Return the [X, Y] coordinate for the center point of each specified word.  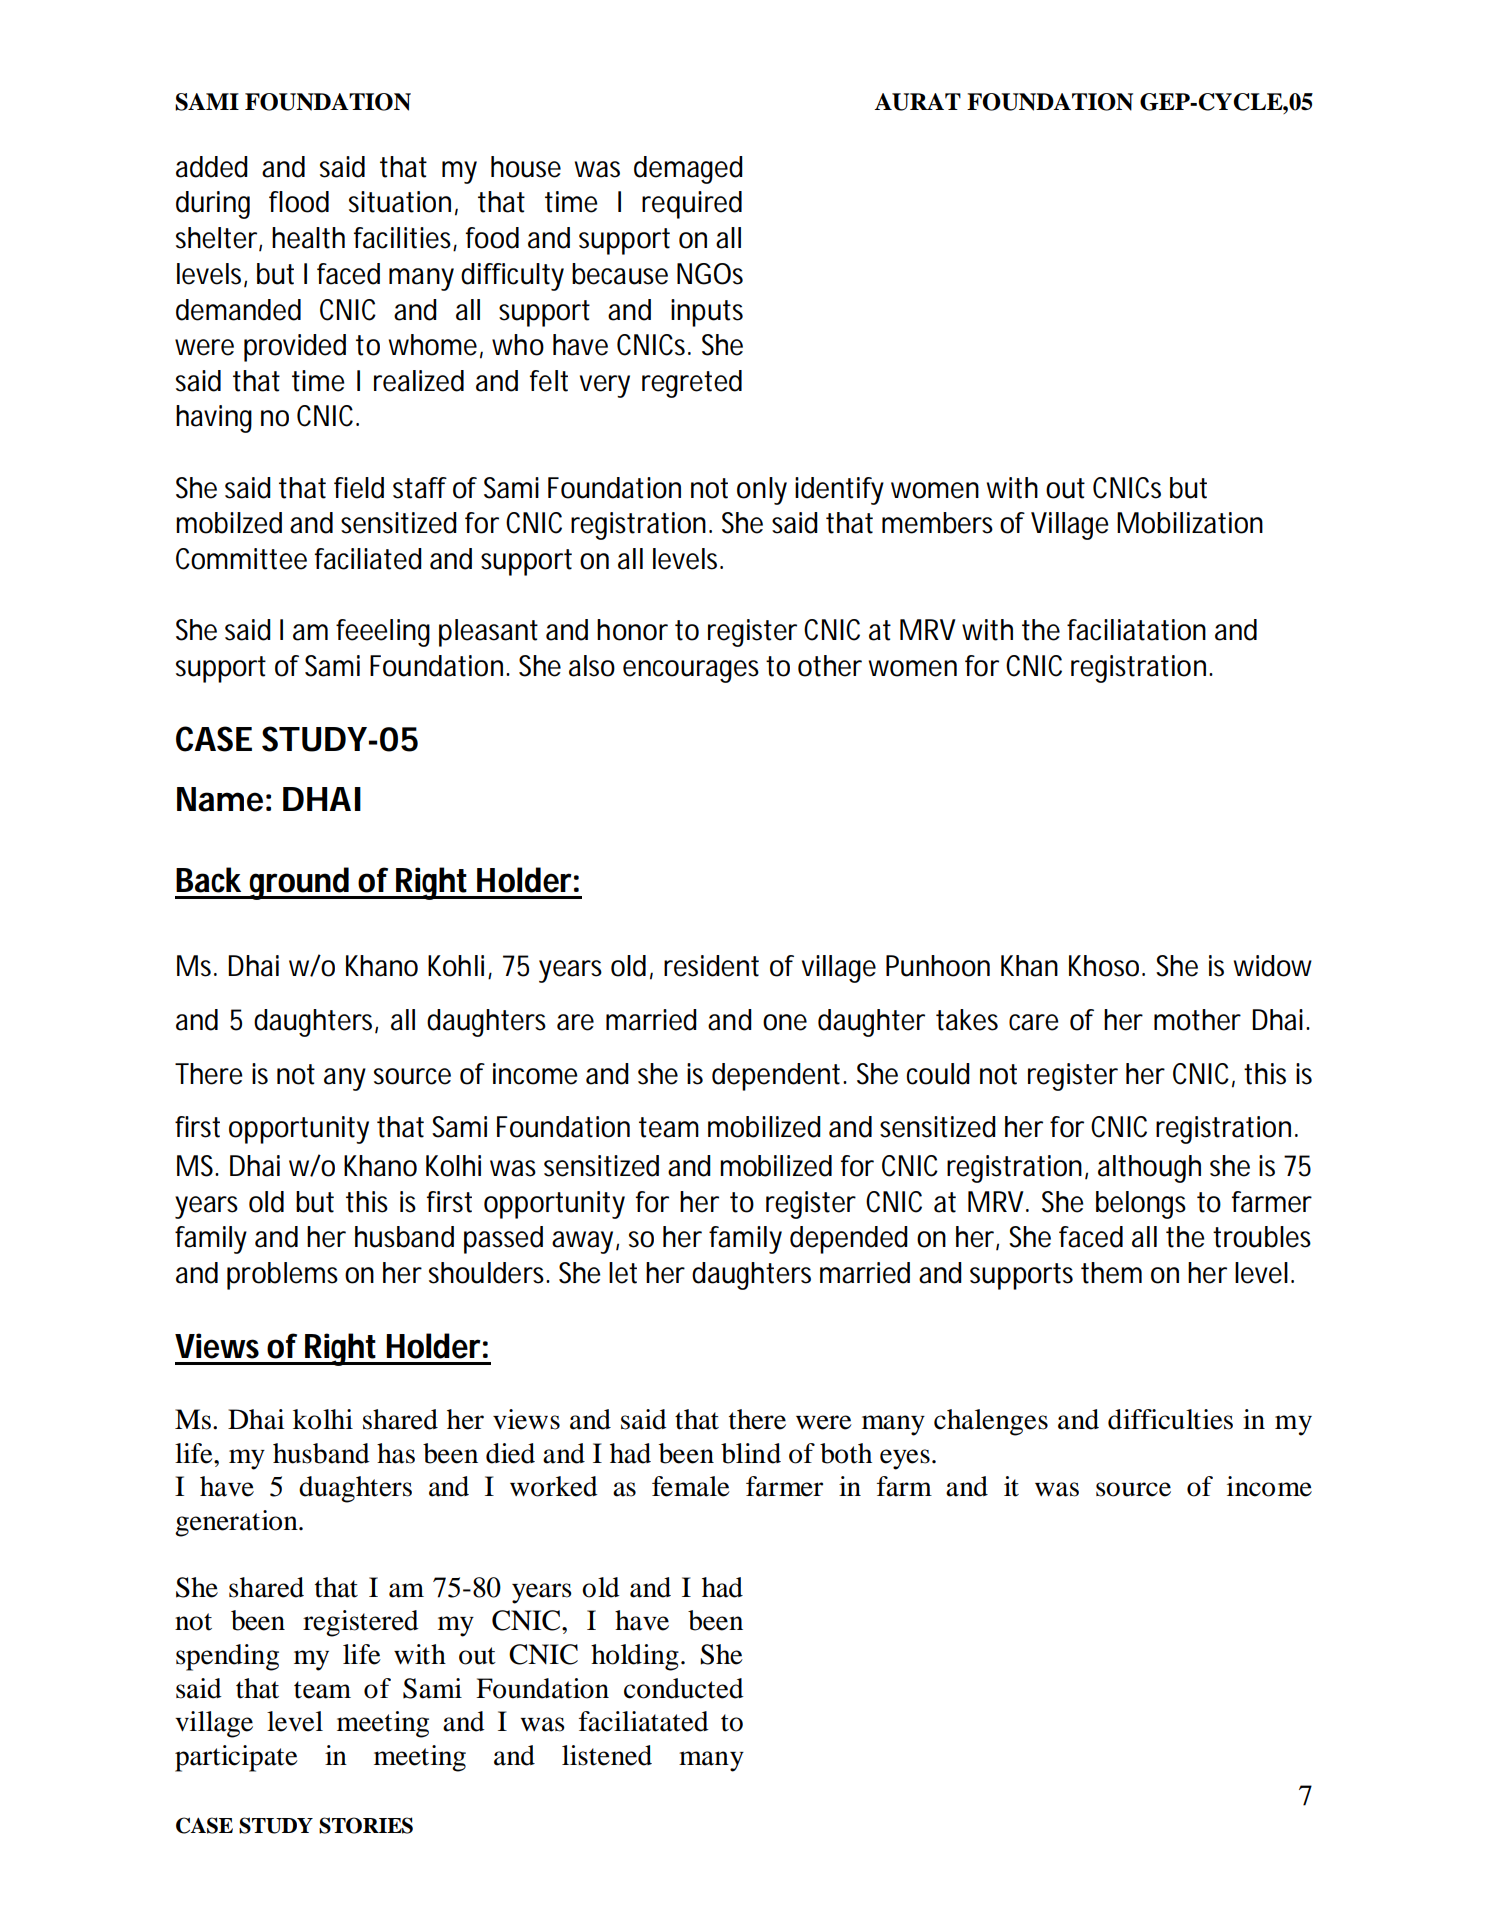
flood [299, 202]
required [692, 205]
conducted [684, 1688]
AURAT [917, 102]
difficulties [1170, 1419]
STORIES [366, 1825]
